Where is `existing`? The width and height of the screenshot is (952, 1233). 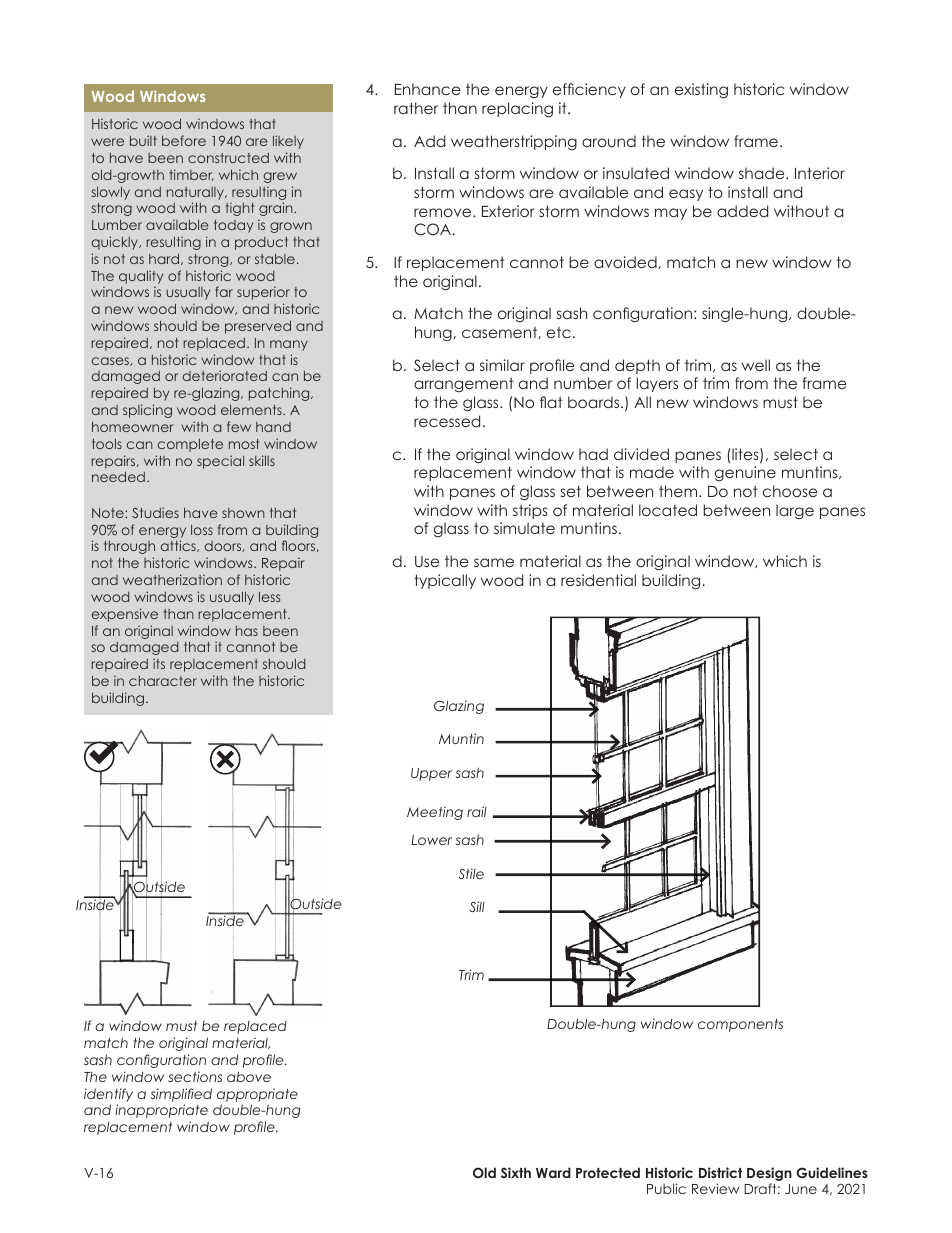
existing is located at coordinates (701, 90).
